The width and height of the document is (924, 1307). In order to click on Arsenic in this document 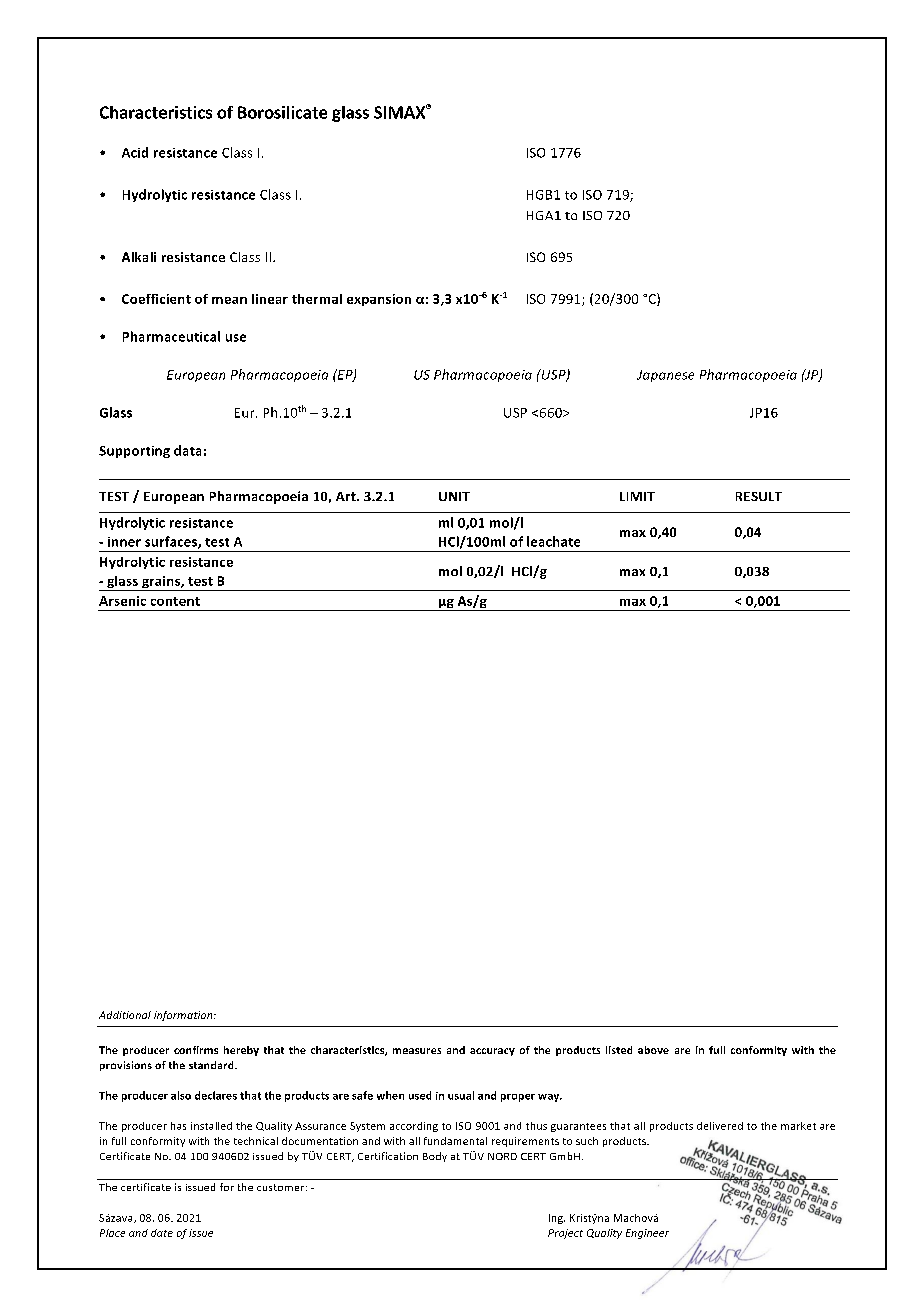, I will do `click(122, 601)`.
